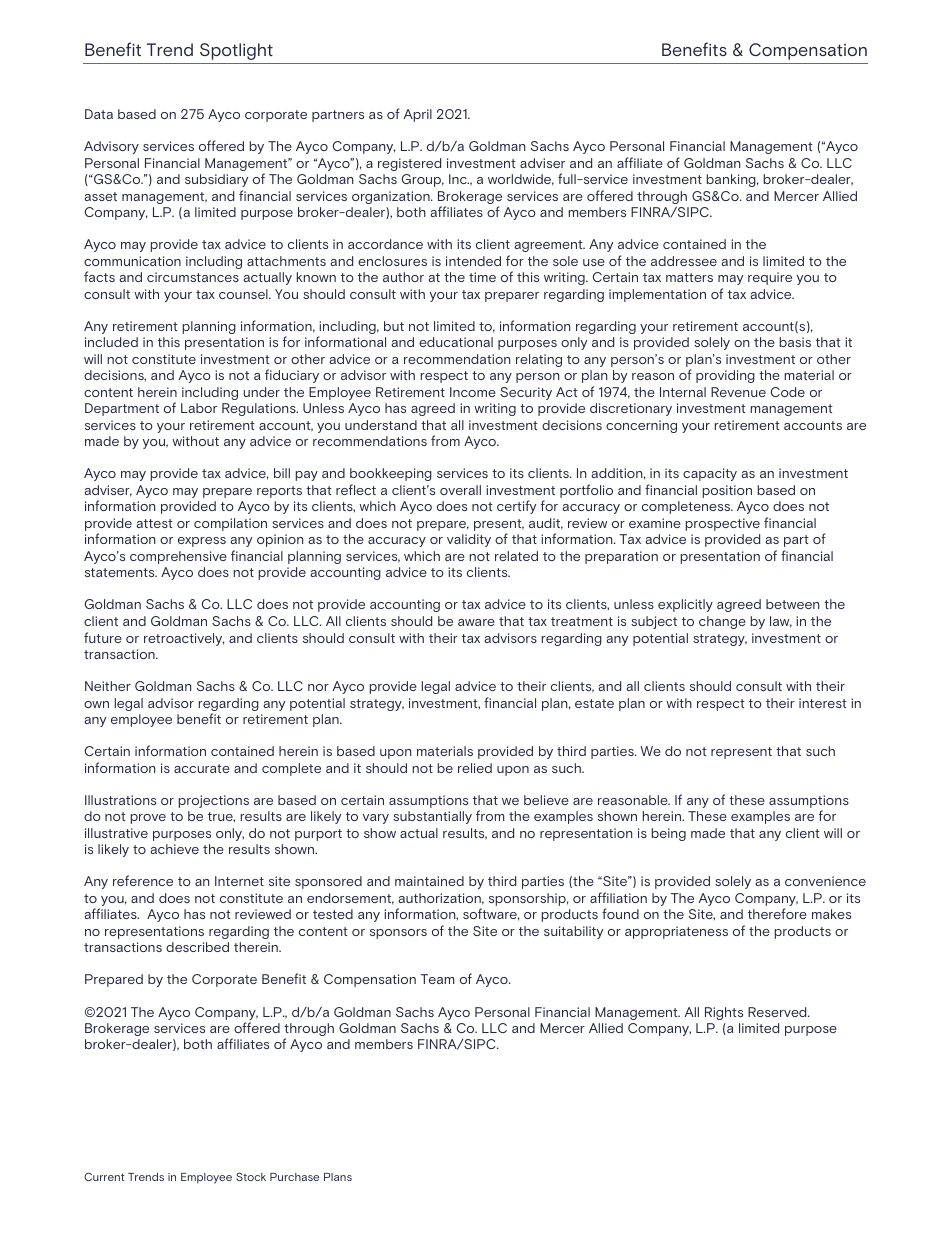 The image size is (952, 1233). Describe the element at coordinates (184, 639) in the document. I see `retroactively` at that location.
